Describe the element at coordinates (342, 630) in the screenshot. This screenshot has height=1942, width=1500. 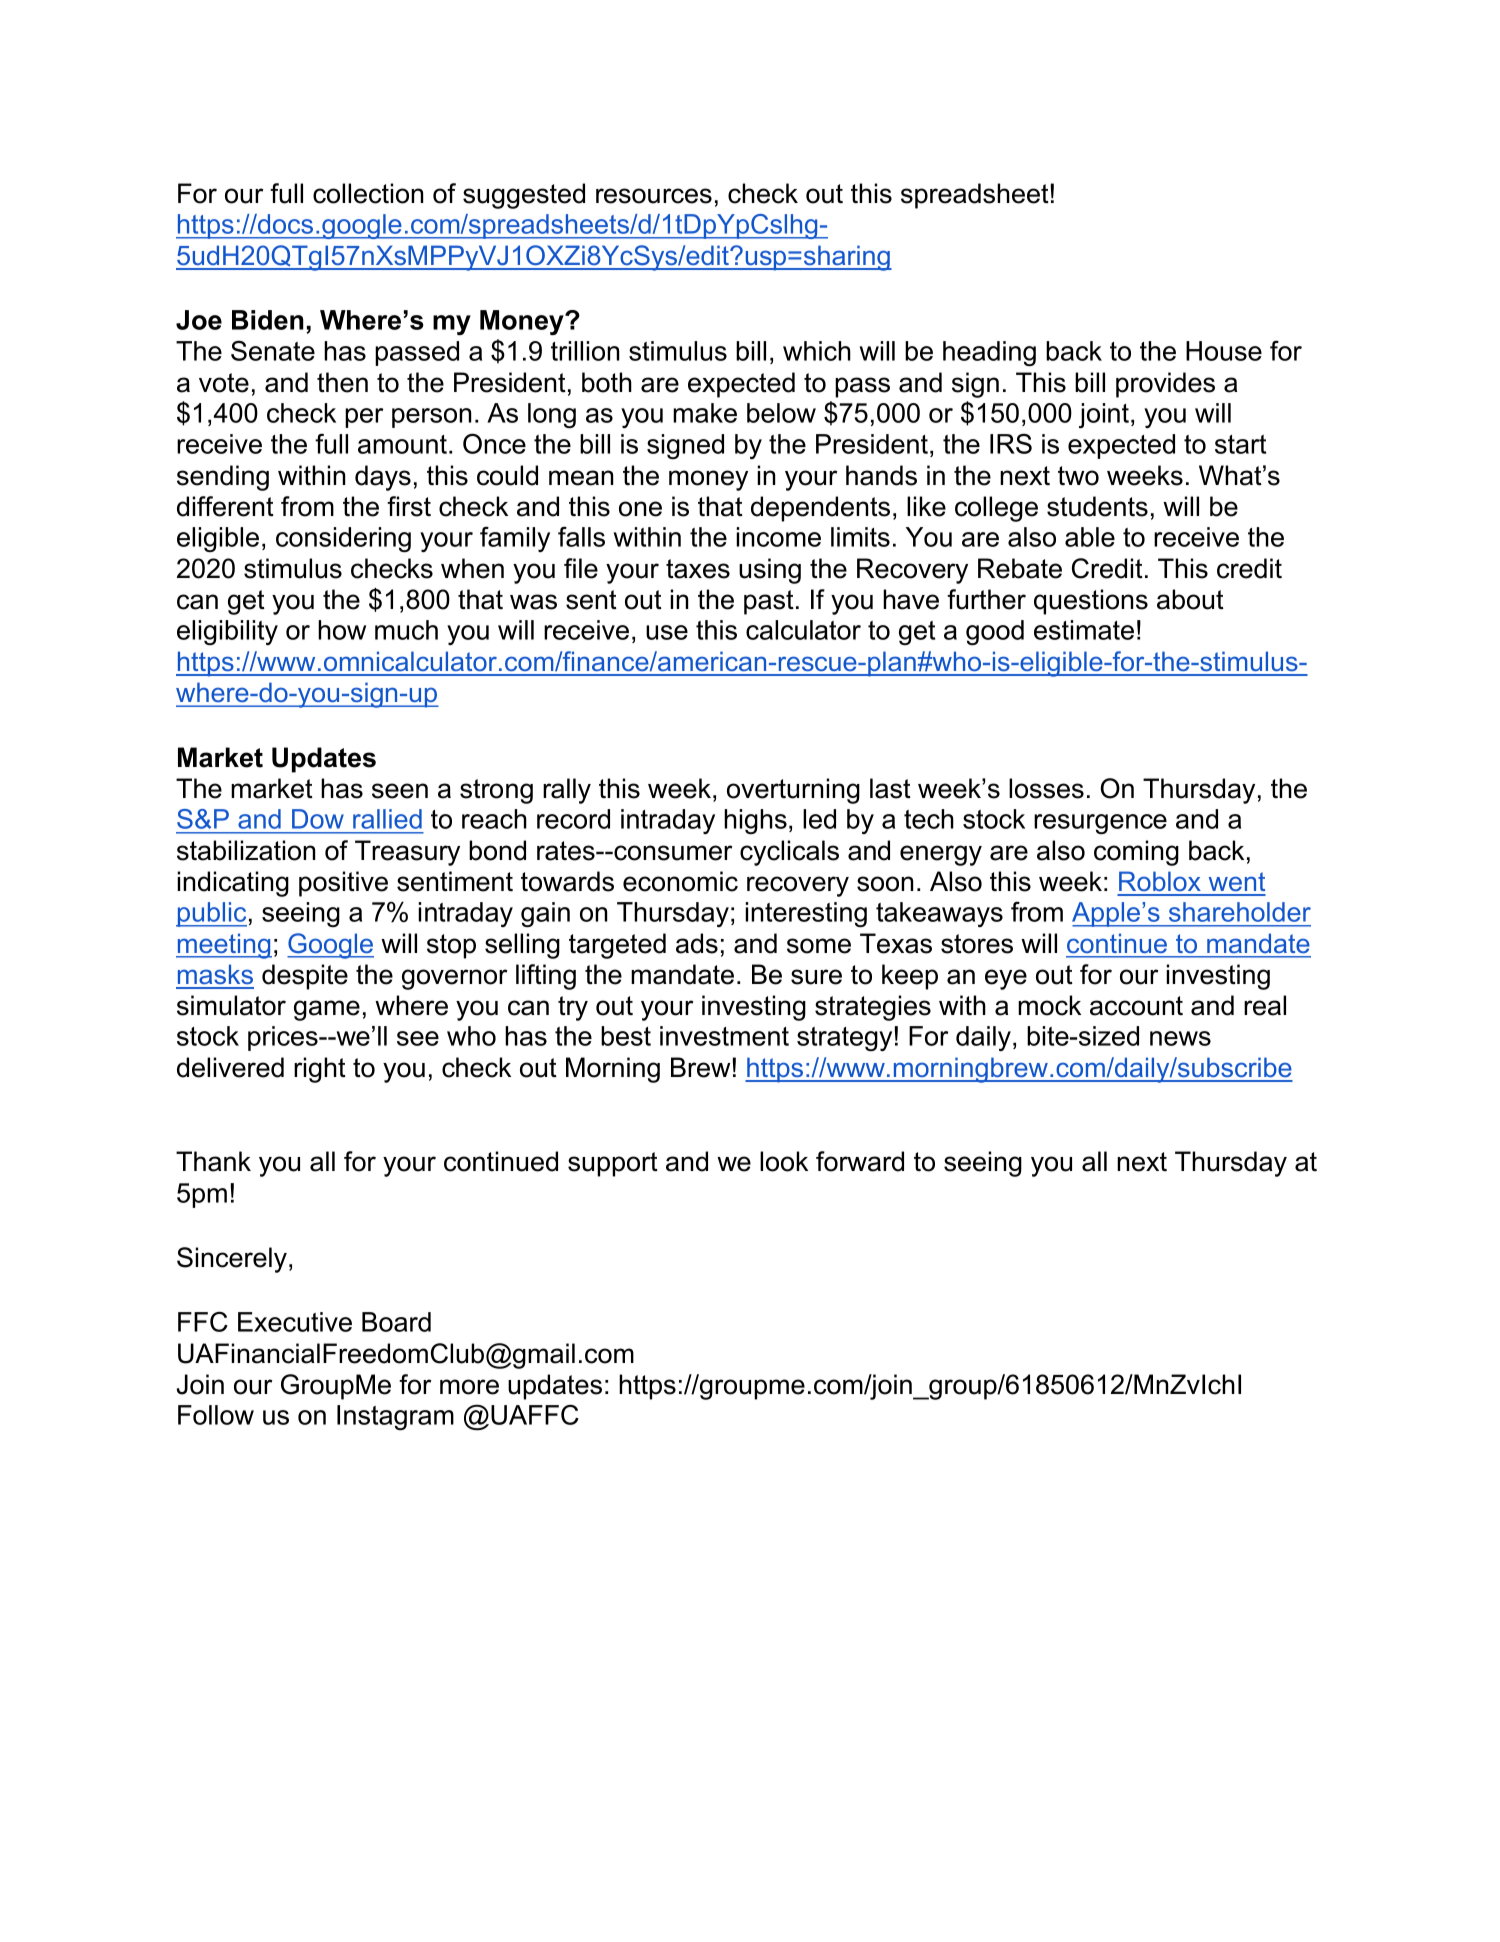
I see `how` at that location.
